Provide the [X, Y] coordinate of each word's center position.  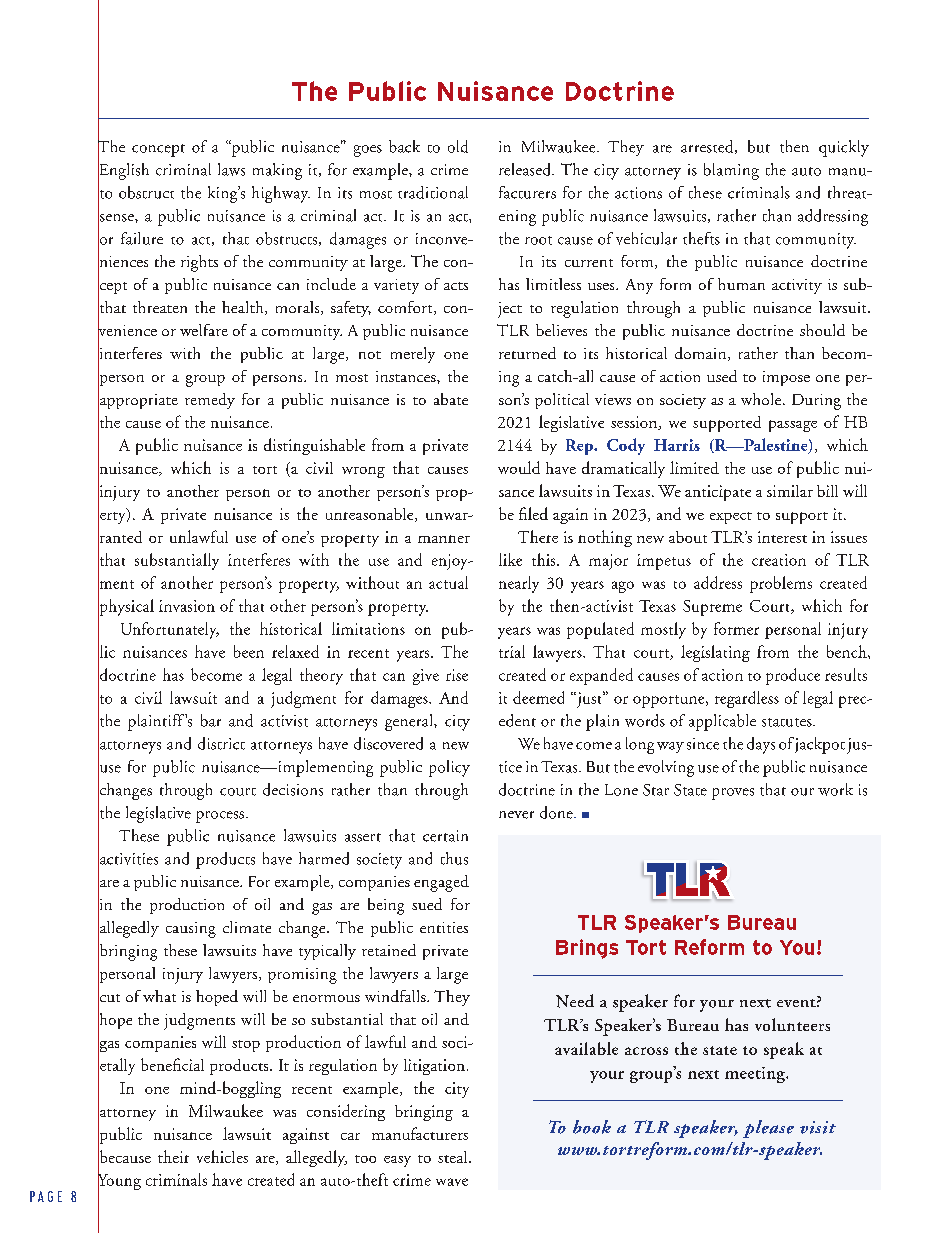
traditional [433, 192]
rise [457, 675]
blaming [731, 171]
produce [793, 676]
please [768, 1129]
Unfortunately [170, 630]
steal [454, 1157]
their [173, 1156]
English [123, 171]
